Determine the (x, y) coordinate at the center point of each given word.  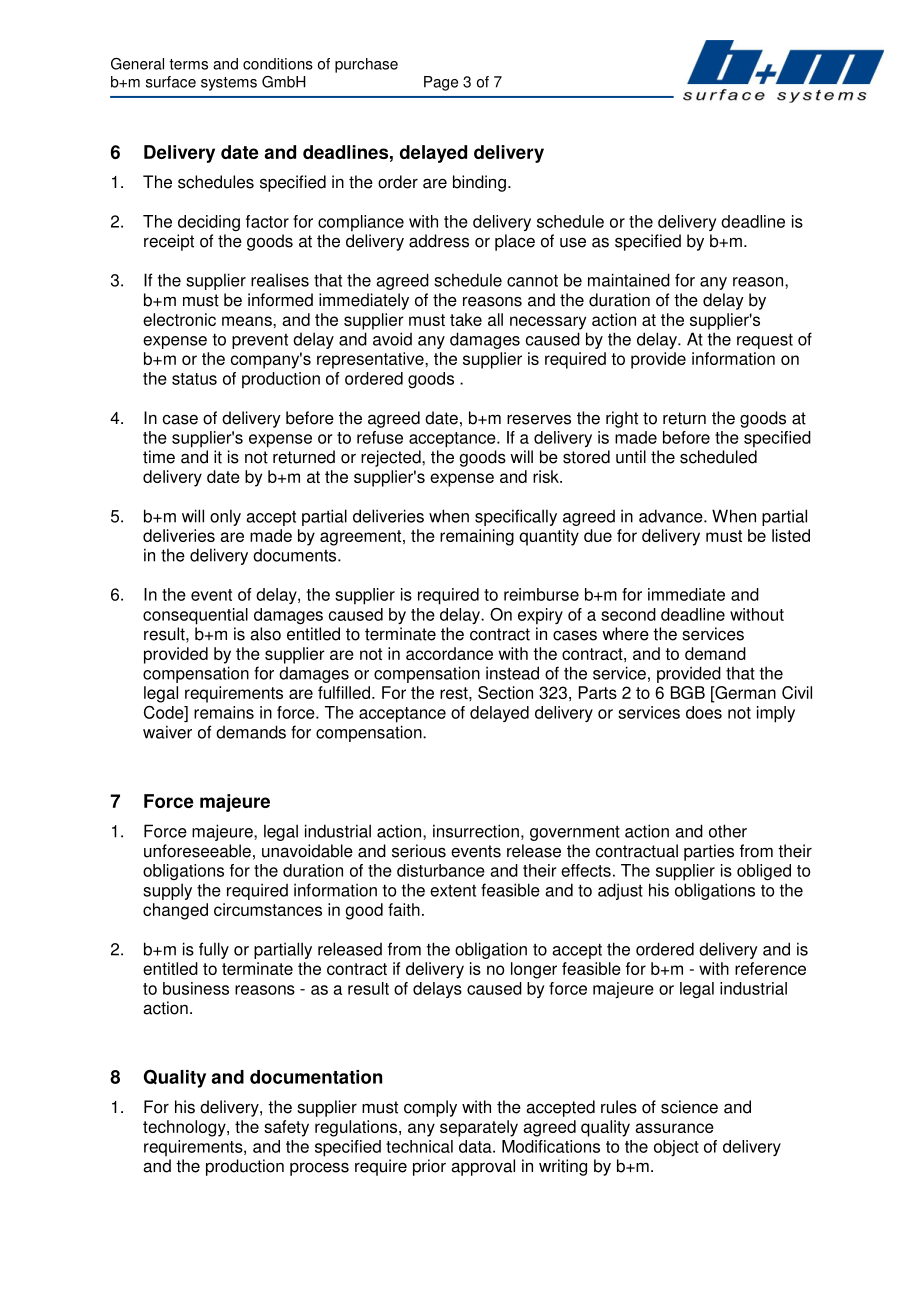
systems (229, 84)
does (704, 712)
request (765, 341)
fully (214, 950)
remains (224, 712)
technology (185, 1128)
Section (505, 692)
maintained (629, 280)
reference (770, 968)
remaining (477, 537)
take (466, 319)
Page (441, 83)
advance (672, 516)
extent (453, 891)
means (248, 321)
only (225, 517)
